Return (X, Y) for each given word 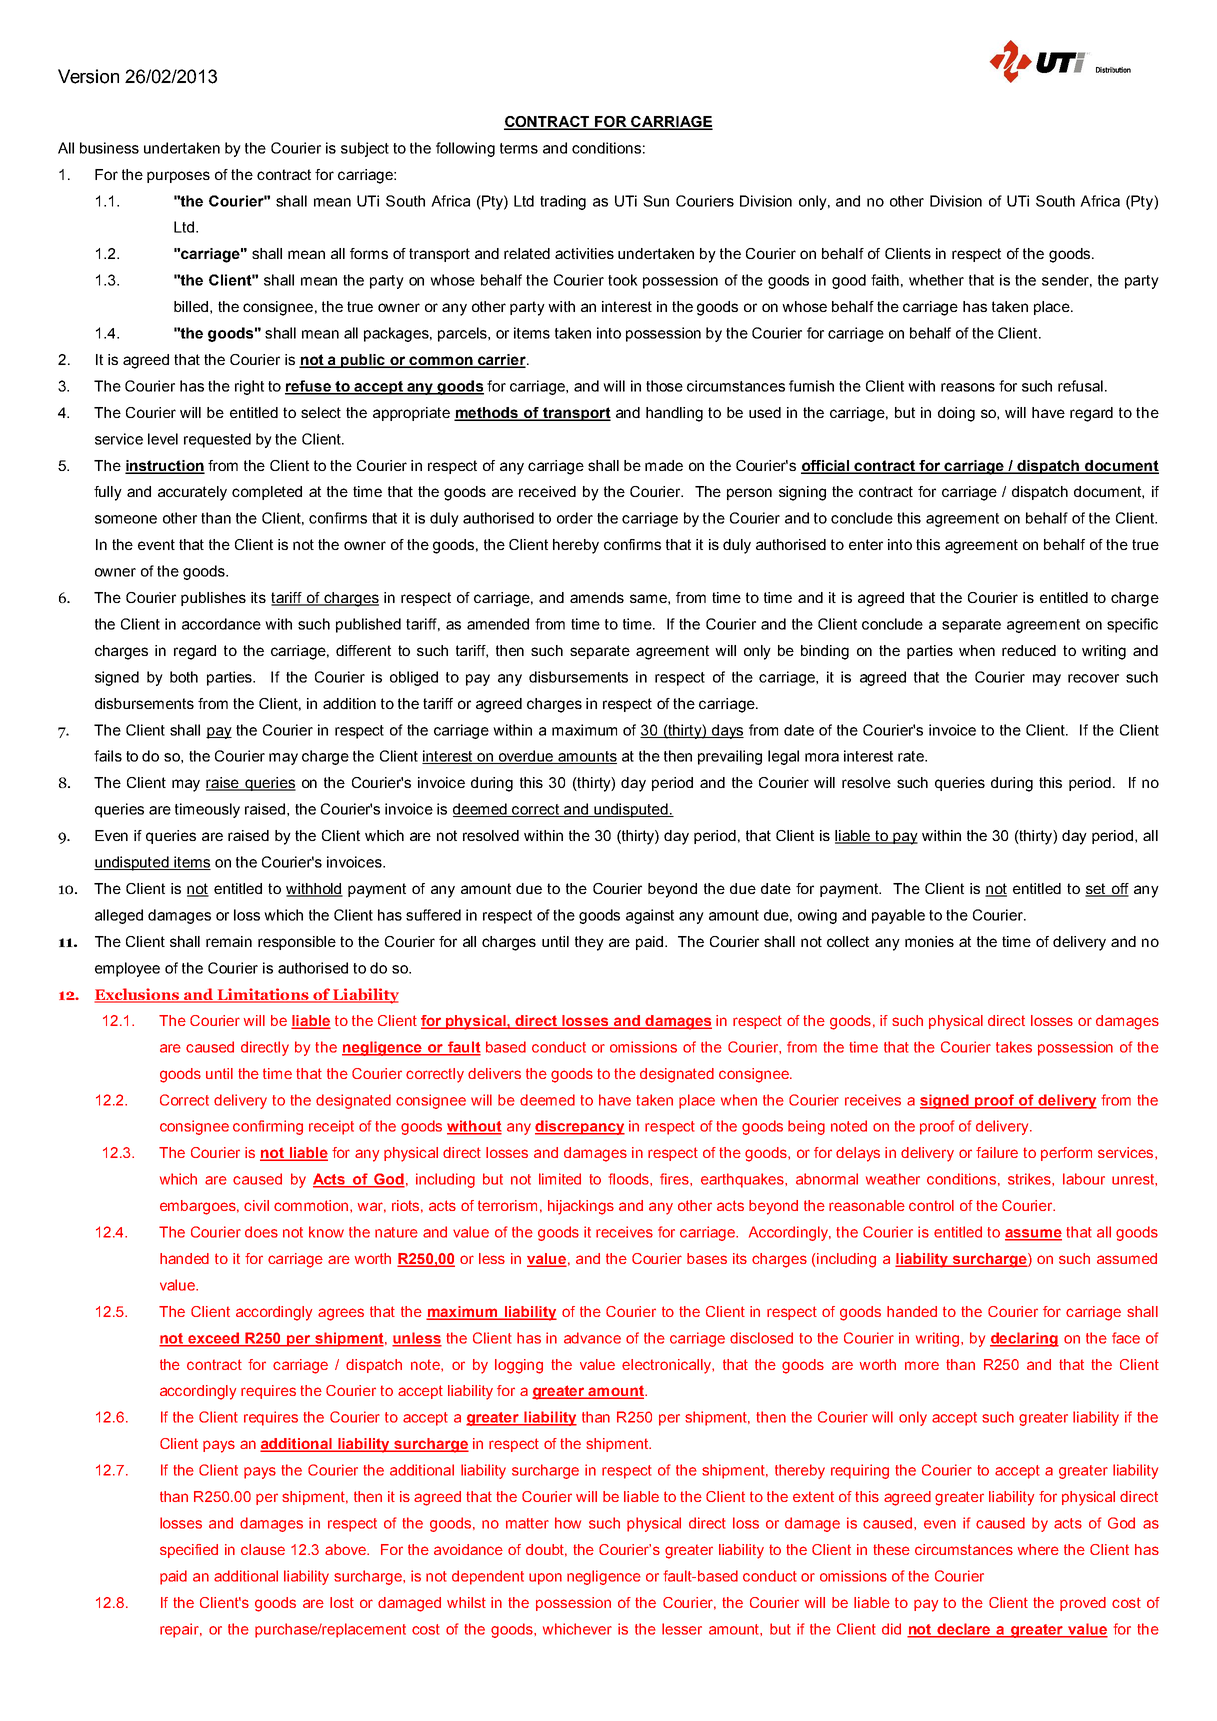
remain (229, 941)
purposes (178, 177)
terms (519, 148)
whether (936, 280)
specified (189, 1551)
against (650, 916)
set (1096, 890)
